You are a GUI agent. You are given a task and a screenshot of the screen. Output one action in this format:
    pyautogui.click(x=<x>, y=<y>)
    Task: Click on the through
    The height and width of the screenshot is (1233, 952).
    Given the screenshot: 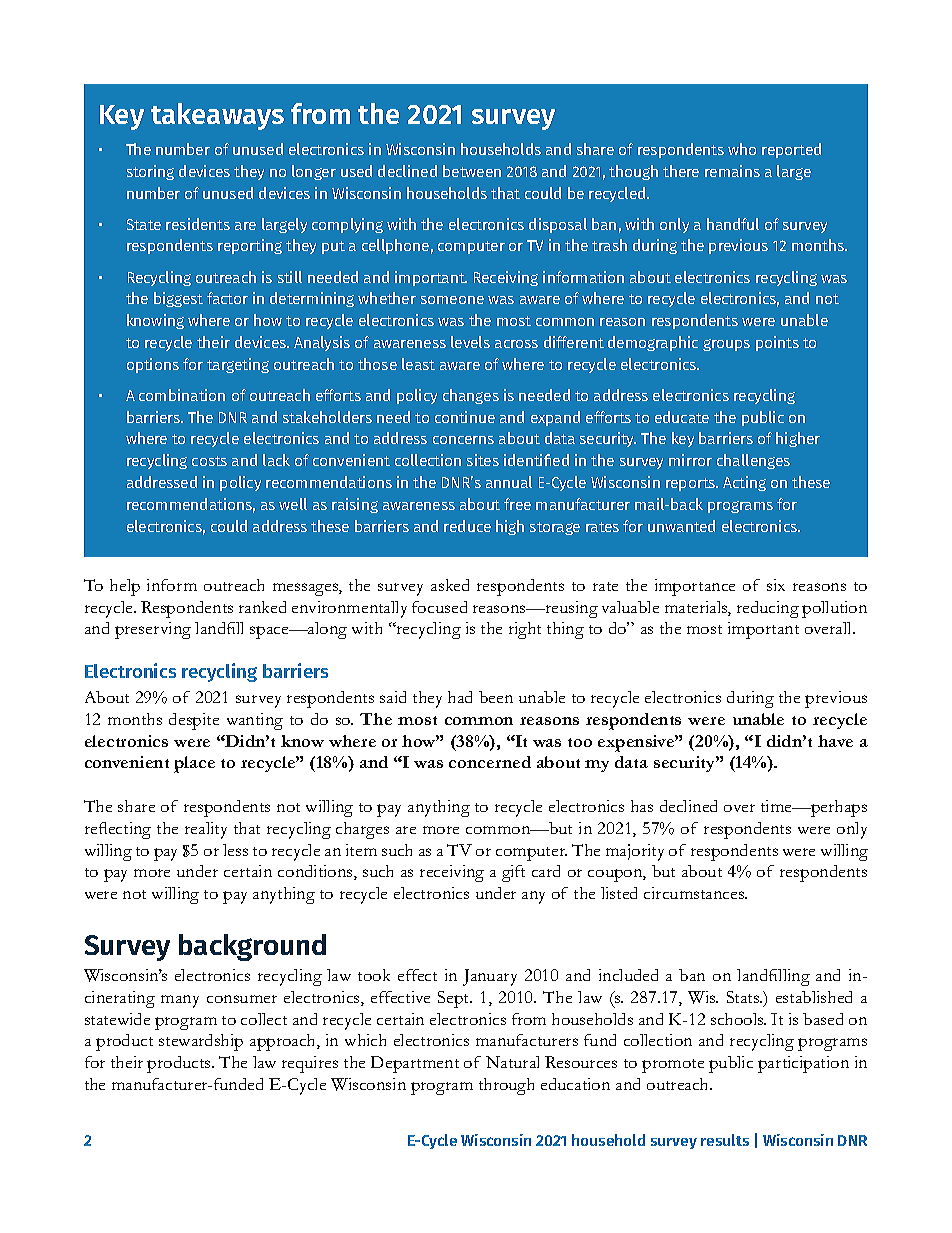 What is the action you would take?
    pyautogui.click(x=506, y=1086)
